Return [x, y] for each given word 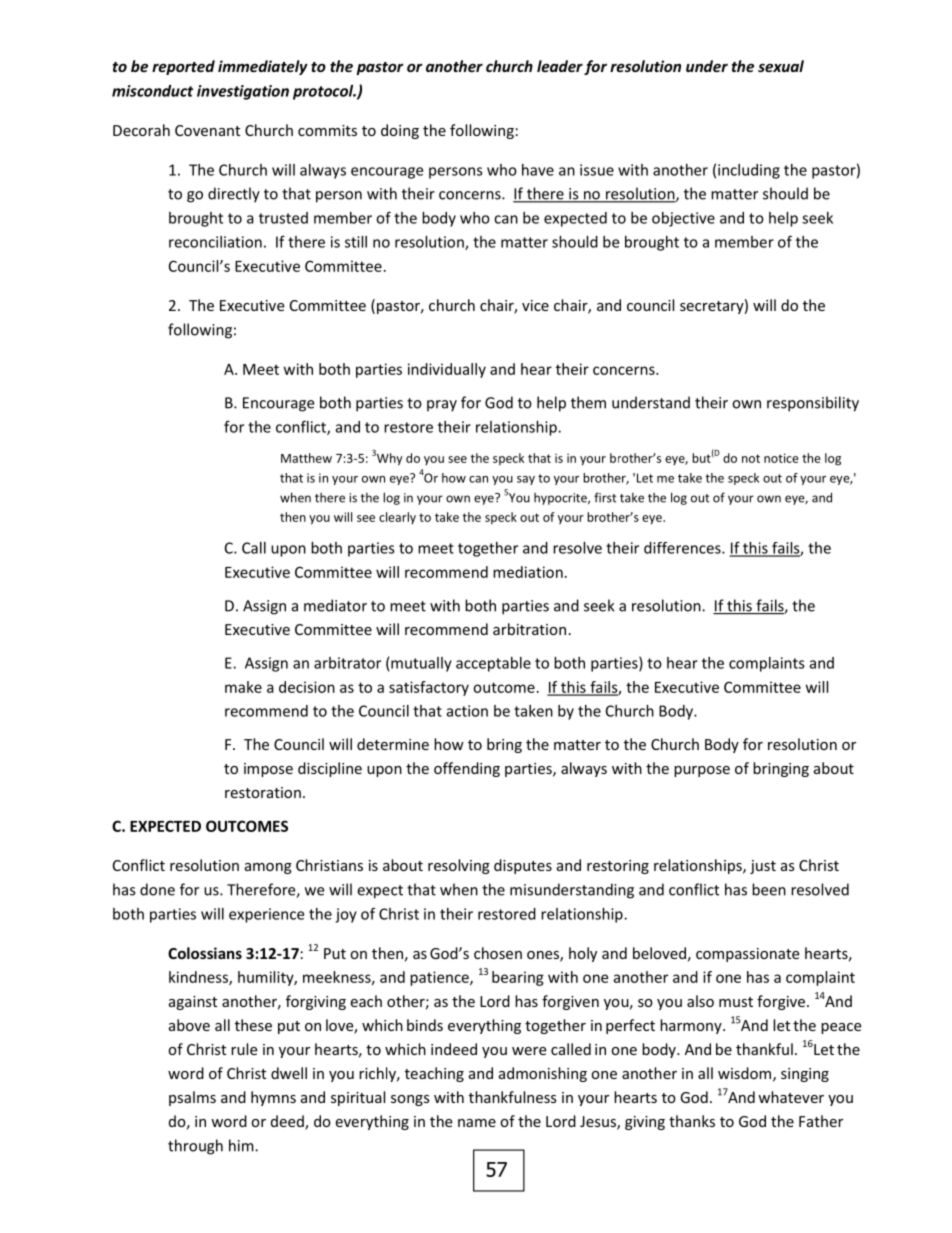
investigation [243, 92]
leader [560, 66]
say [526, 480]
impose [268, 770]
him [242, 1145]
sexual [781, 66]
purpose [702, 771]
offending [467, 769]
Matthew [306, 458]
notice [781, 458]
